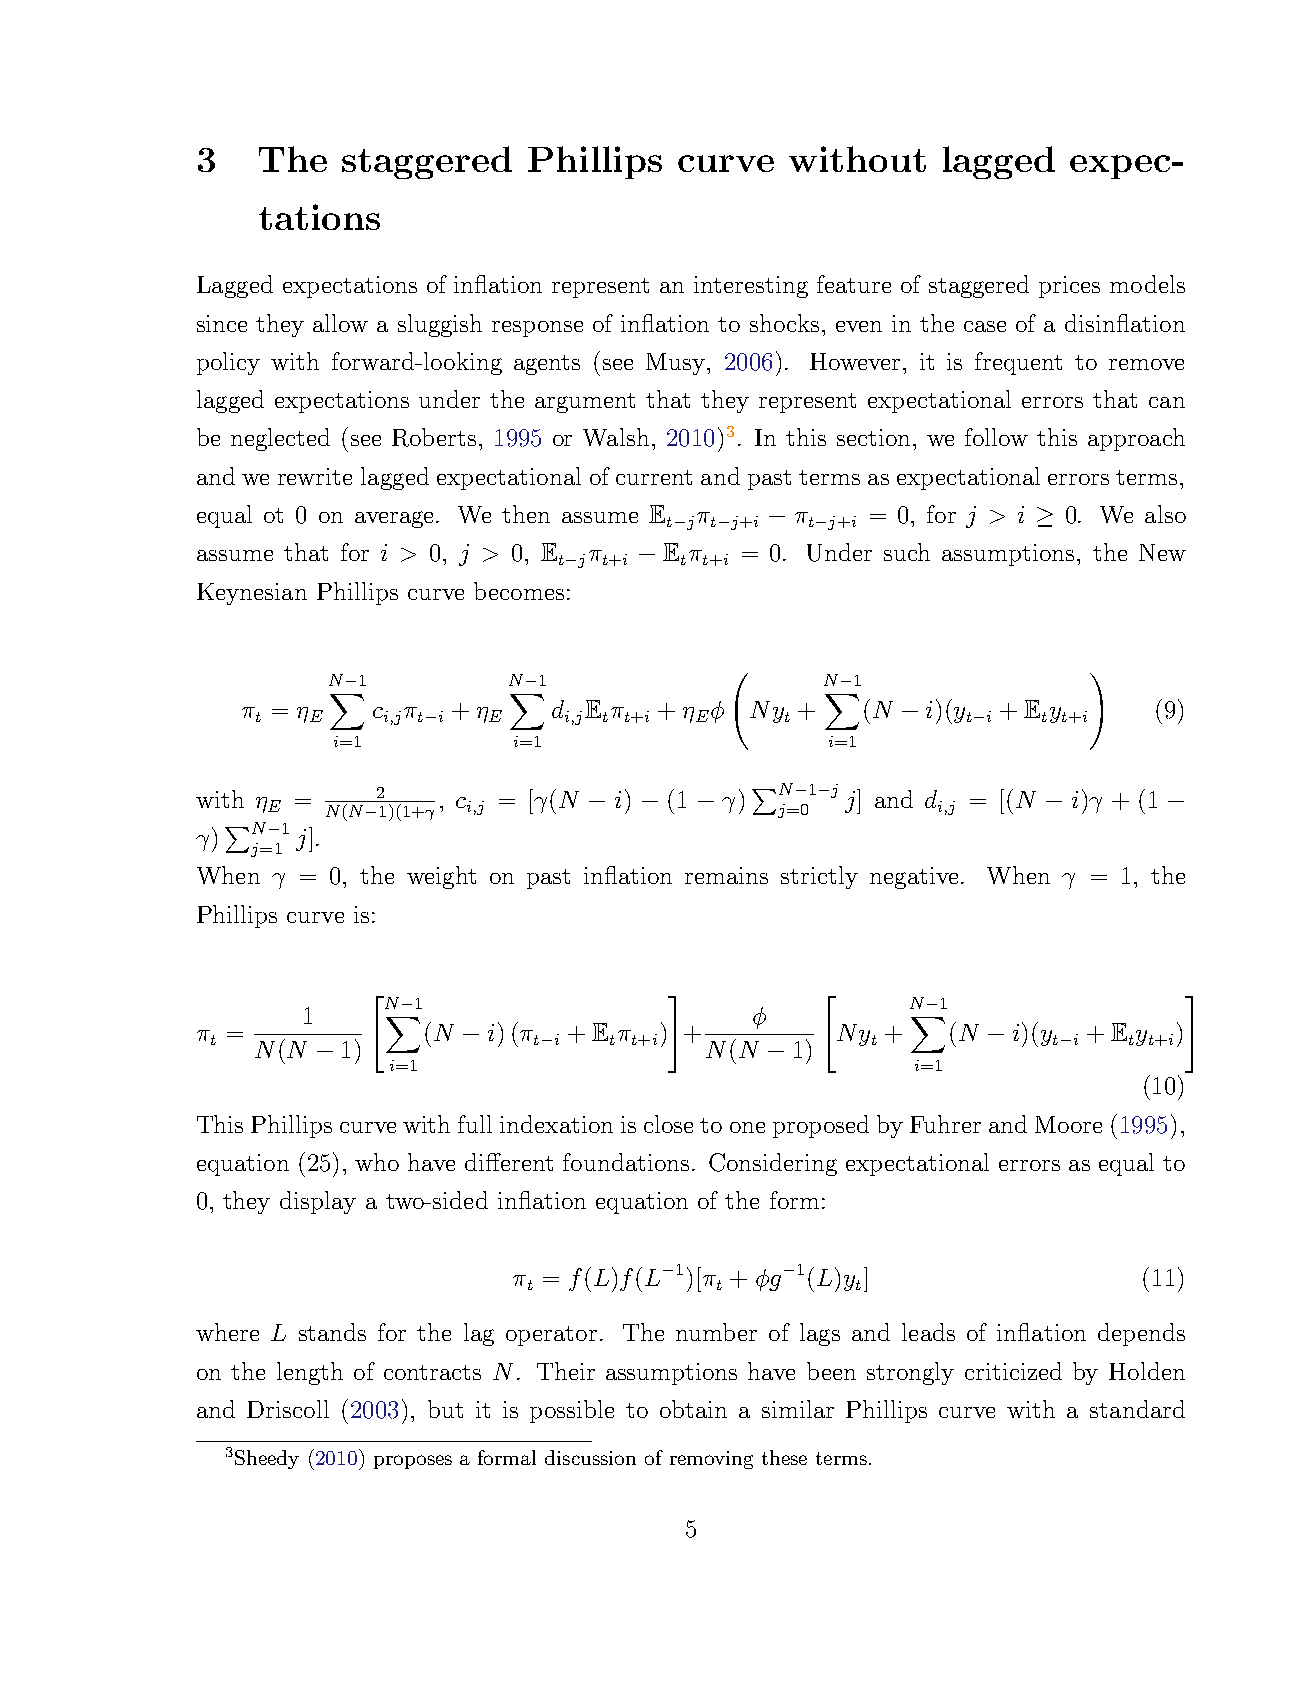 This image has height=1691, width=1307. I want to click on prices, so click(1069, 287).
